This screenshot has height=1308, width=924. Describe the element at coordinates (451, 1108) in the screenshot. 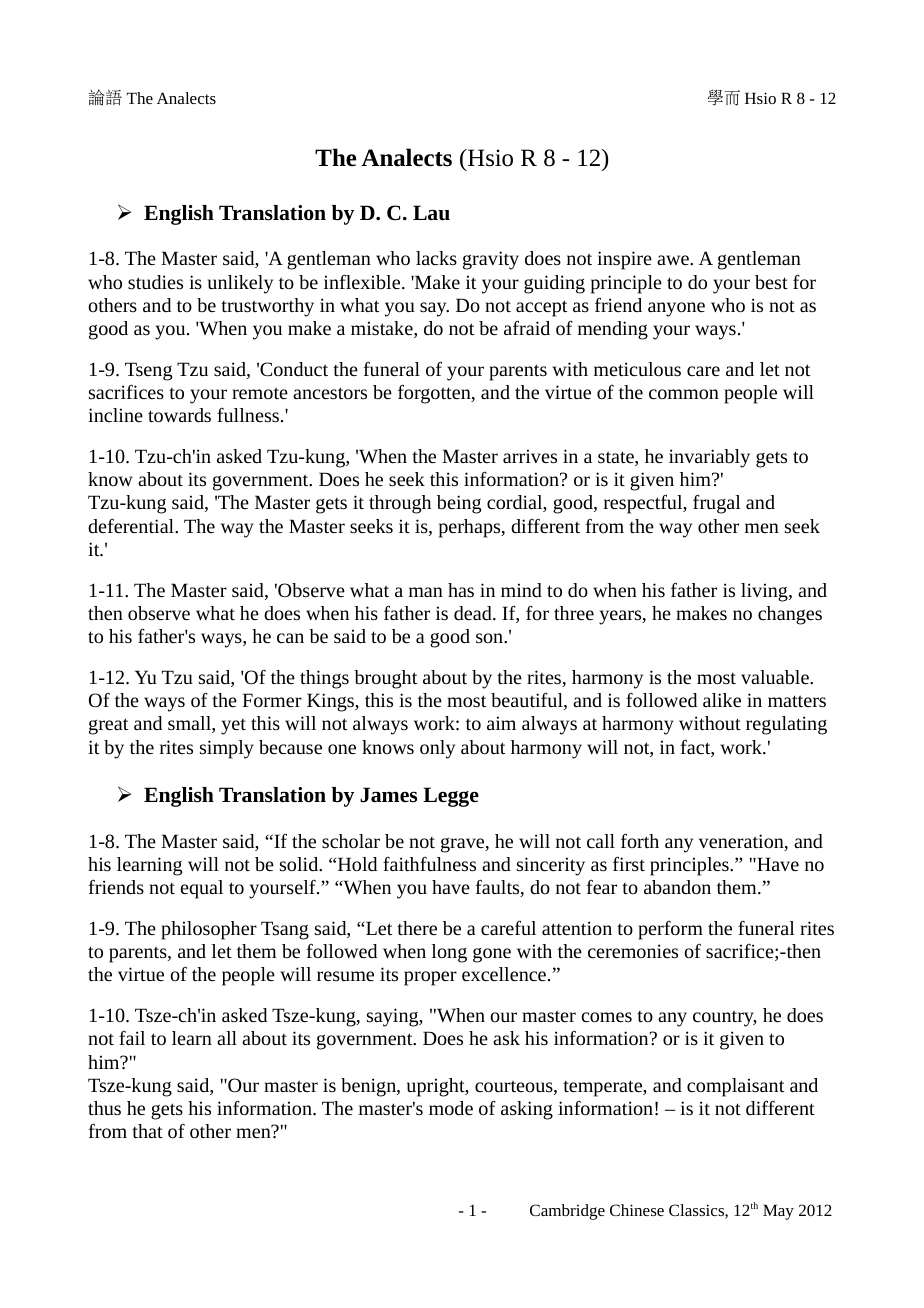

I see `mode` at that location.
